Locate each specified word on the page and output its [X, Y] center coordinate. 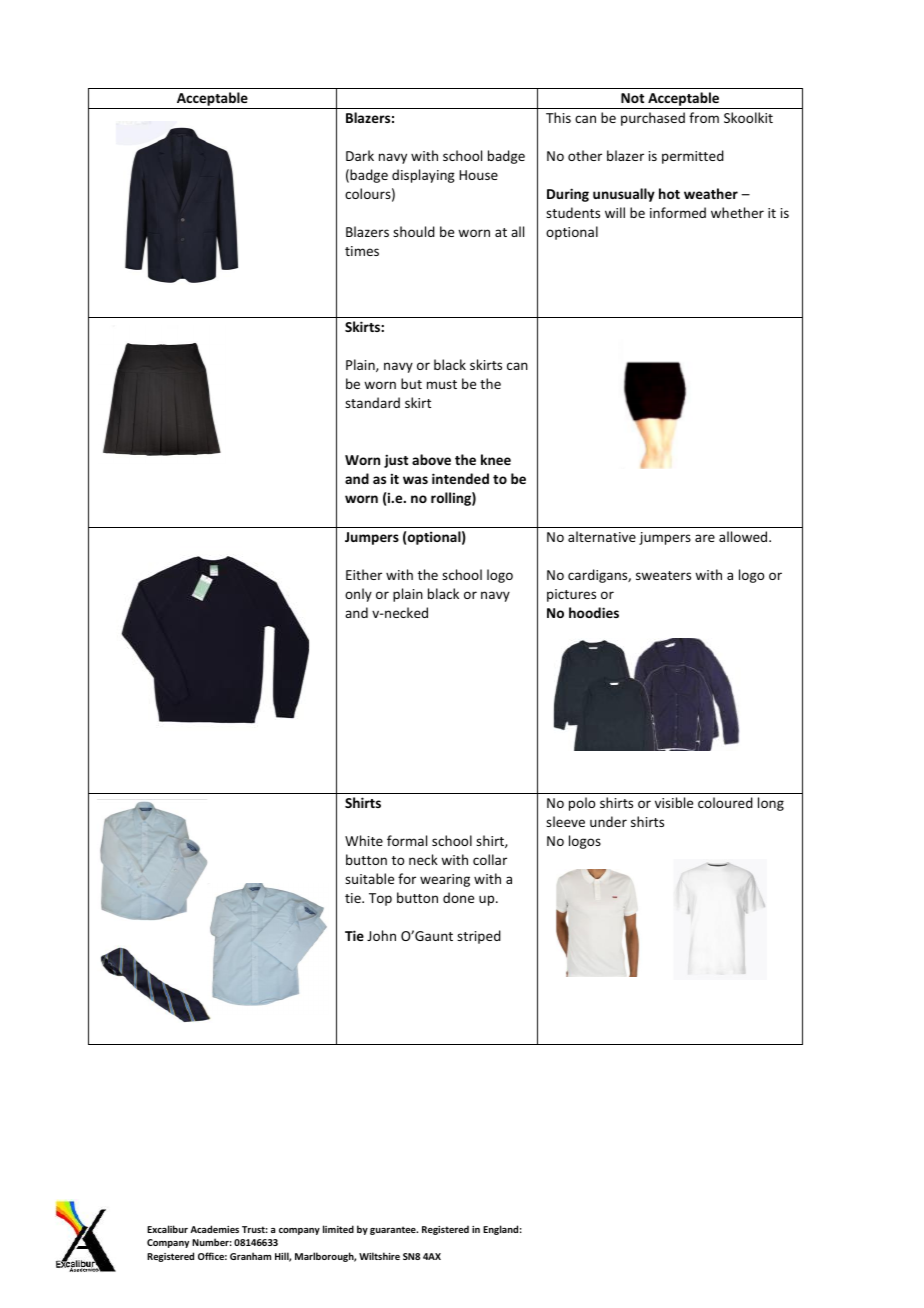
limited [338, 1229]
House [478, 175]
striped [479, 937]
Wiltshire [379, 1256]
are [705, 538]
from [704, 117]
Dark [360, 155]
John [381, 935]
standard [372, 402]
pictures [571, 595]
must [442, 384]
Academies [214, 1229]
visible [674, 802]
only [358, 595]
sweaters [663, 575]
